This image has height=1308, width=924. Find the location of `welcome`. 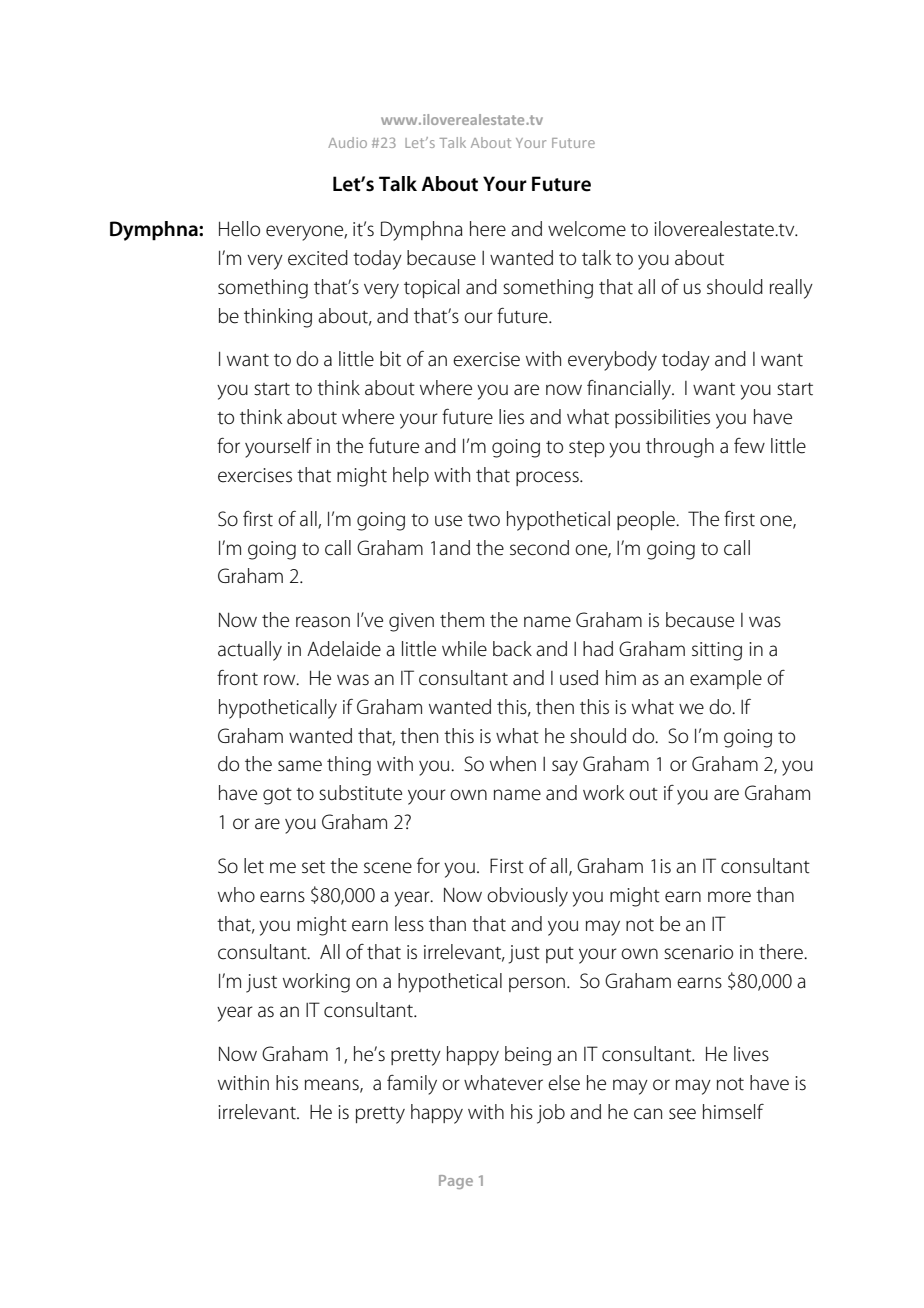

welcome is located at coordinates (587, 229).
